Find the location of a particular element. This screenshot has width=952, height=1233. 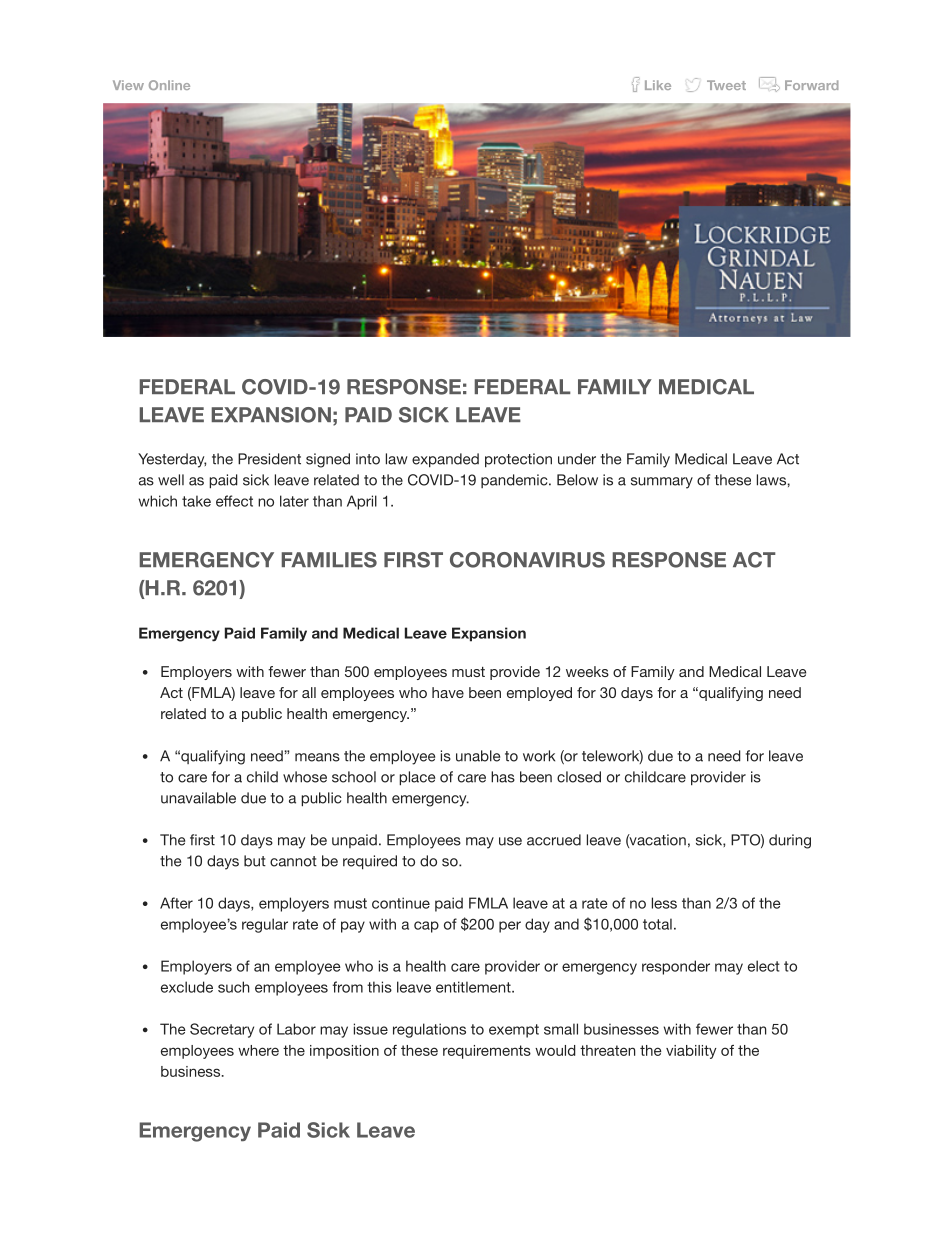

Yesterday is located at coordinates (172, 460).
